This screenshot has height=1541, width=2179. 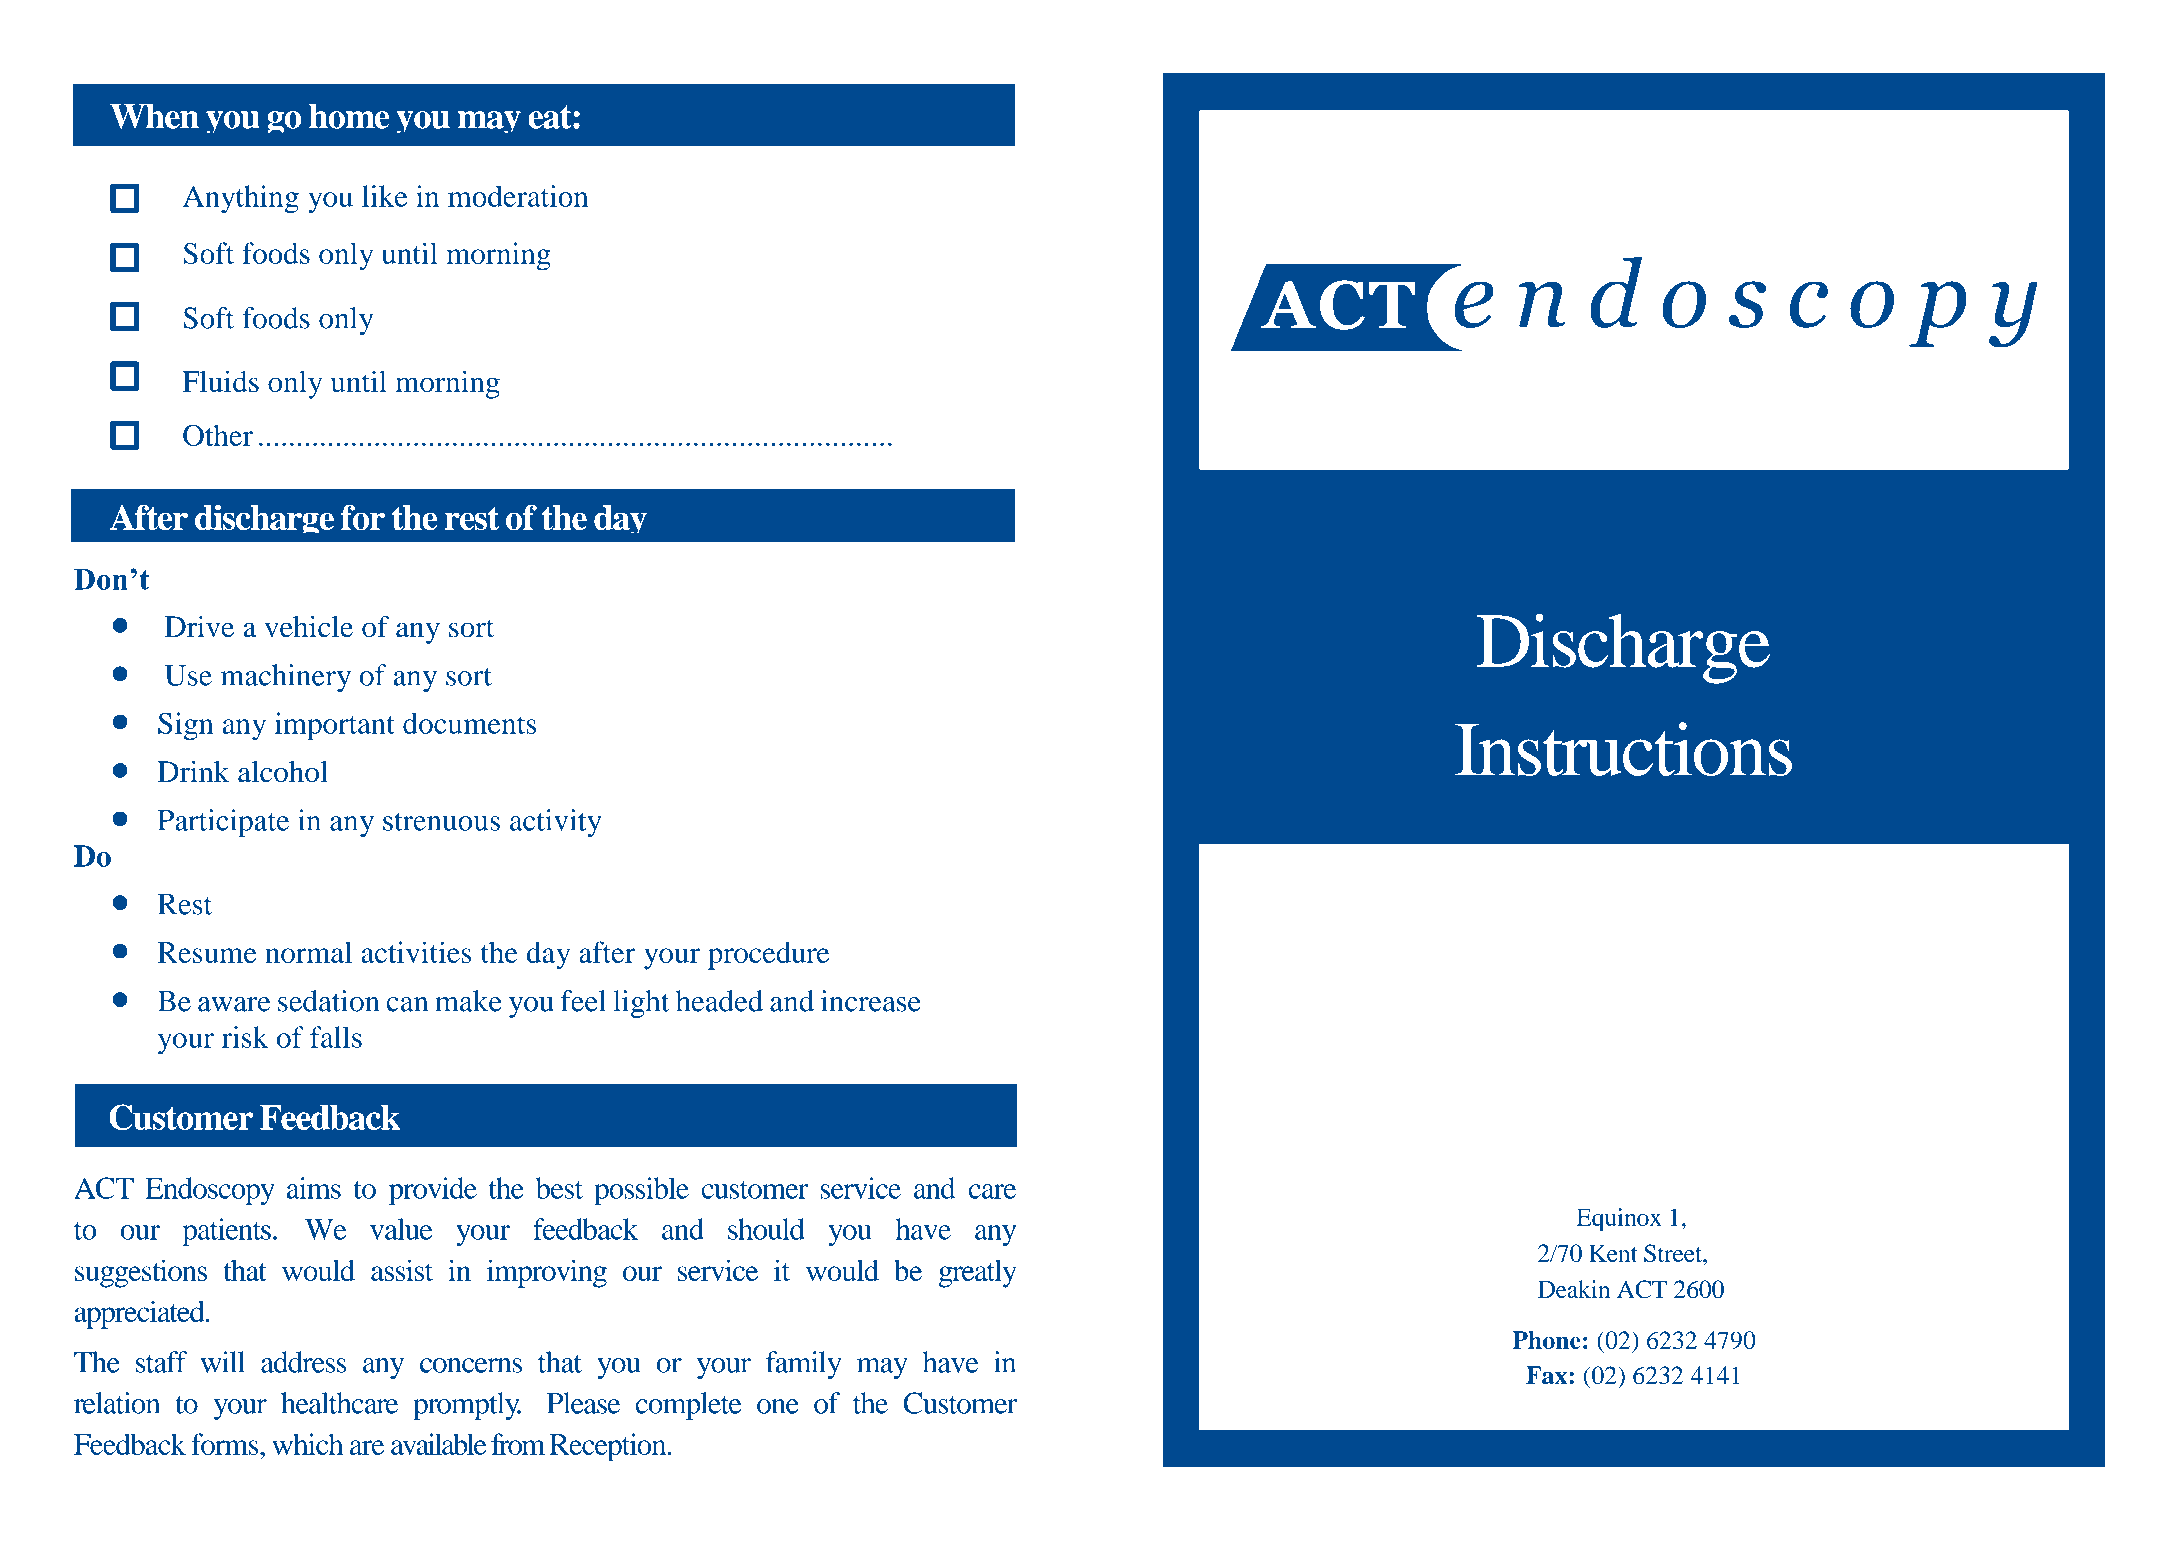 What do you see at coordinates (469, 723) in the screenshot?
I see `documents` at bounding box center [469, 723].
